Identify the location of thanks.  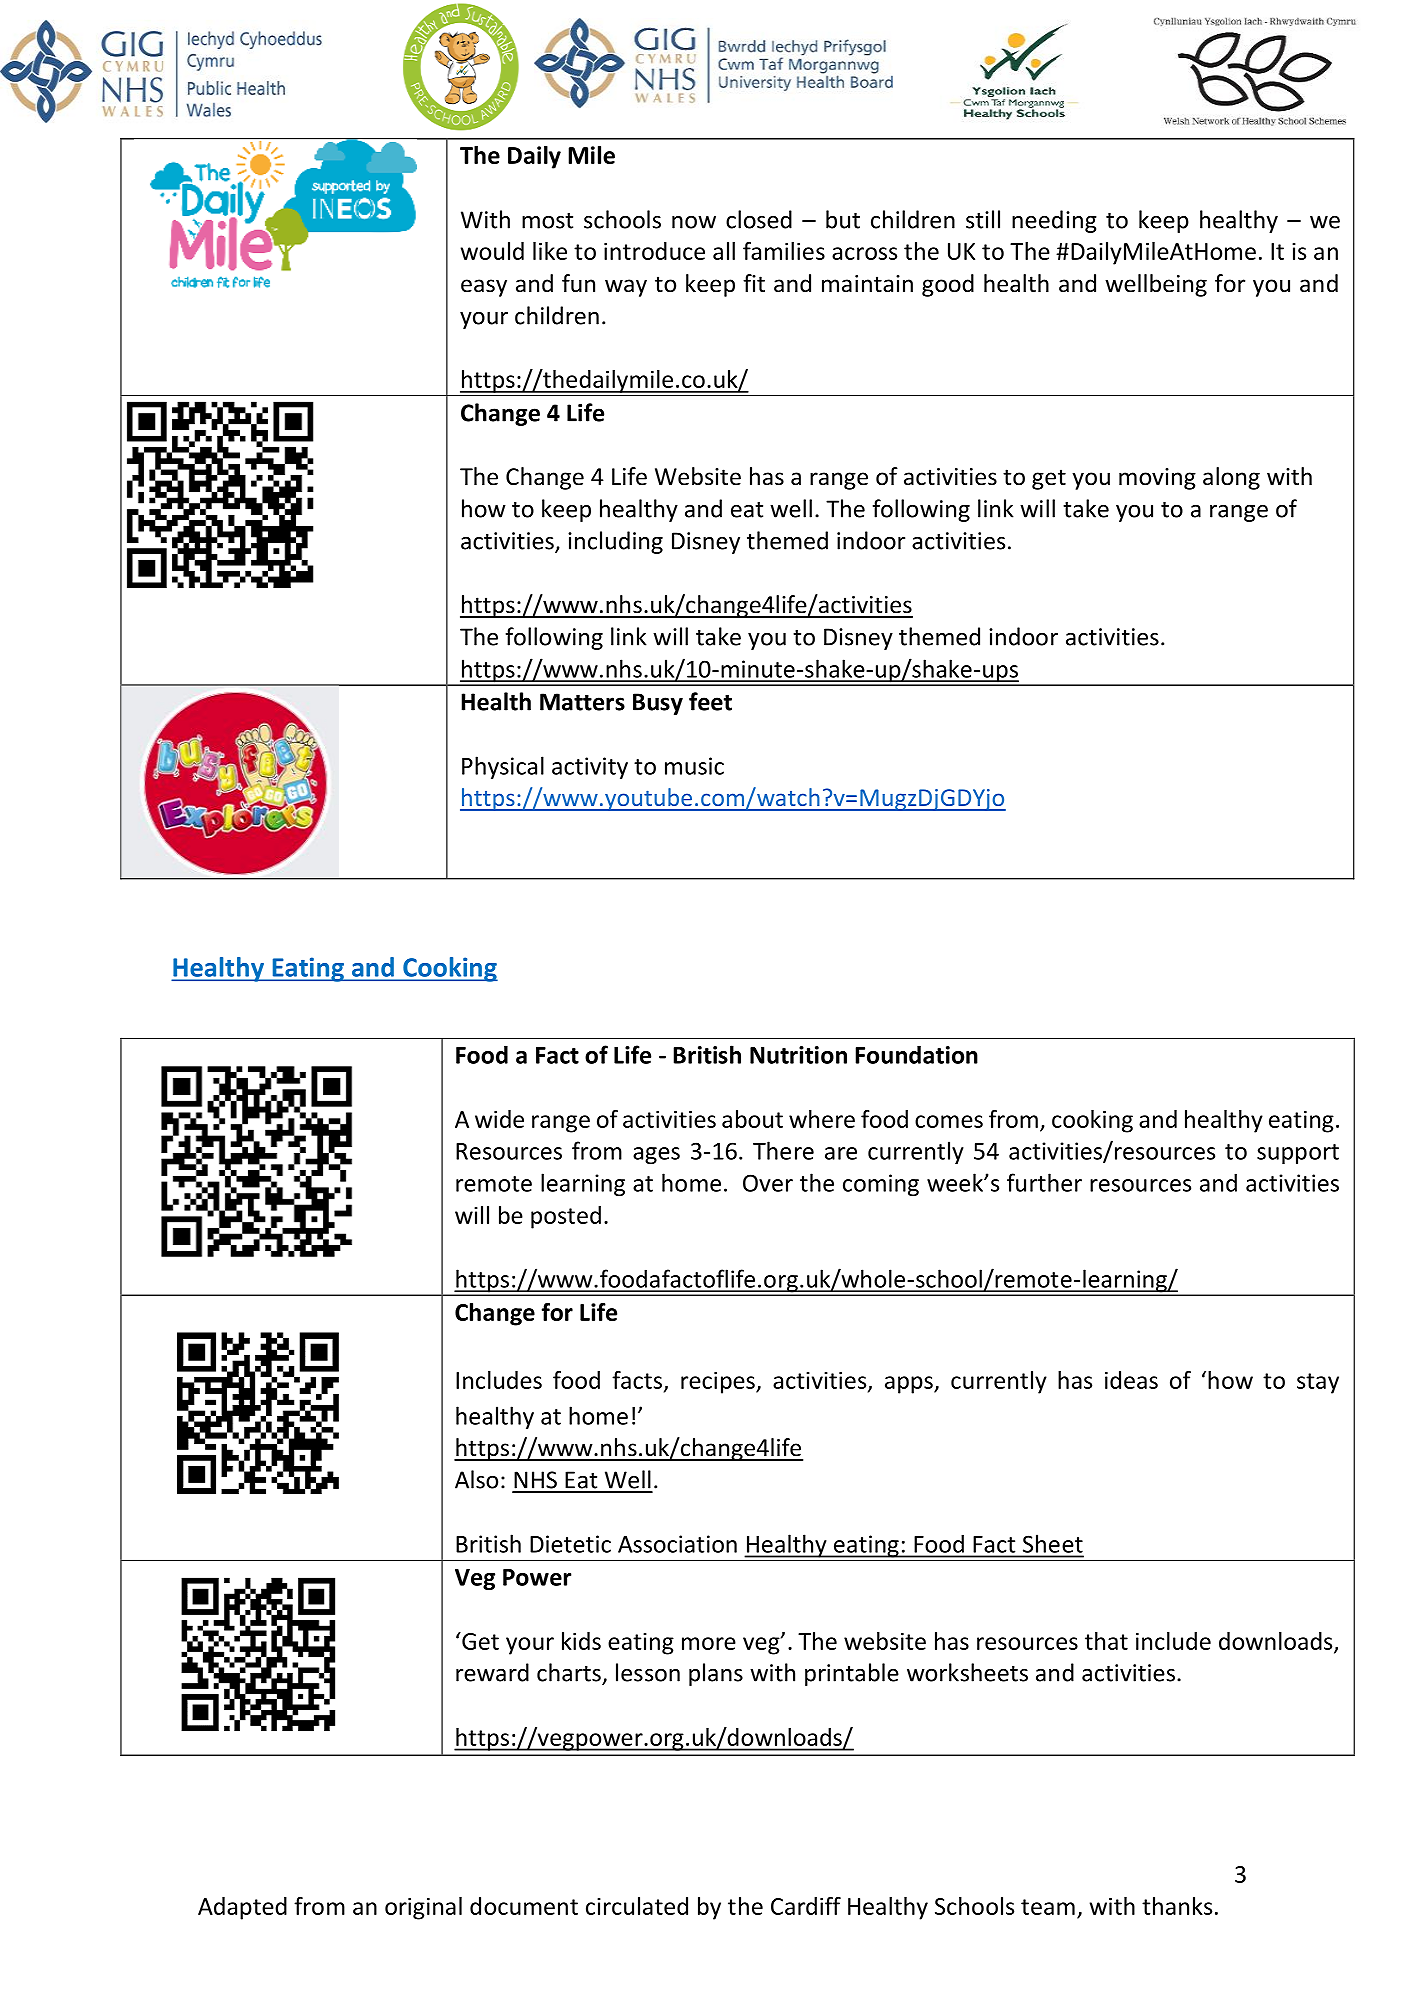
(1177, 1906).
